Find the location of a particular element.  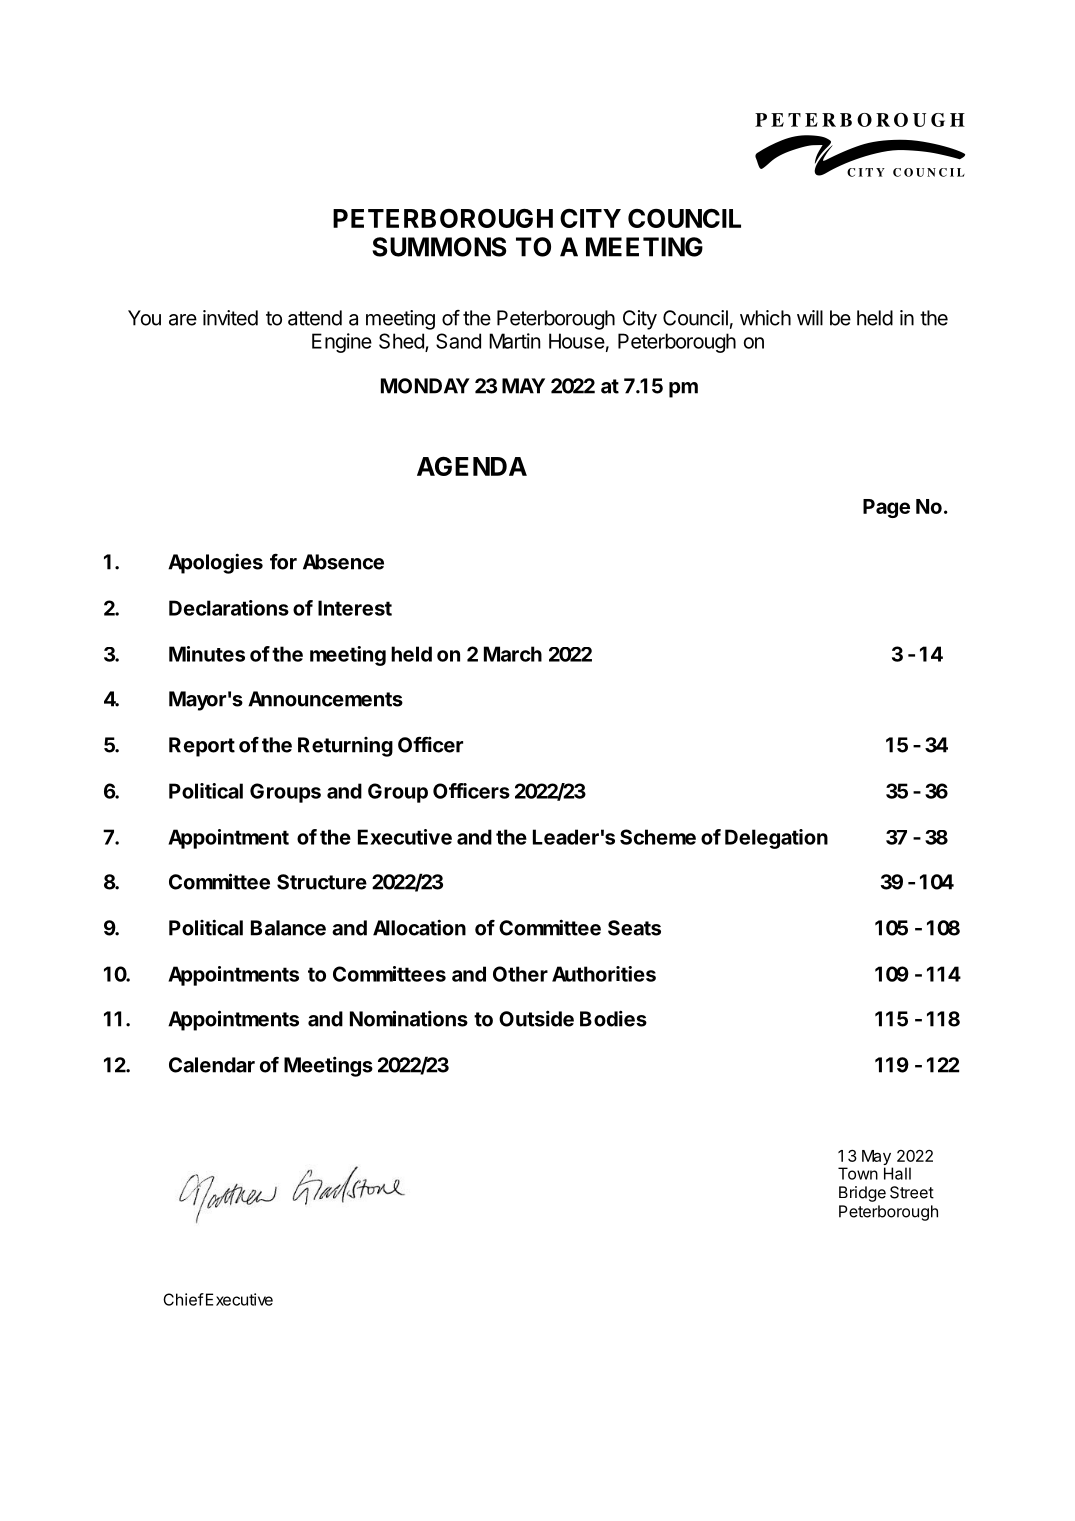

Delegation is located at coordinates (776, 839).
